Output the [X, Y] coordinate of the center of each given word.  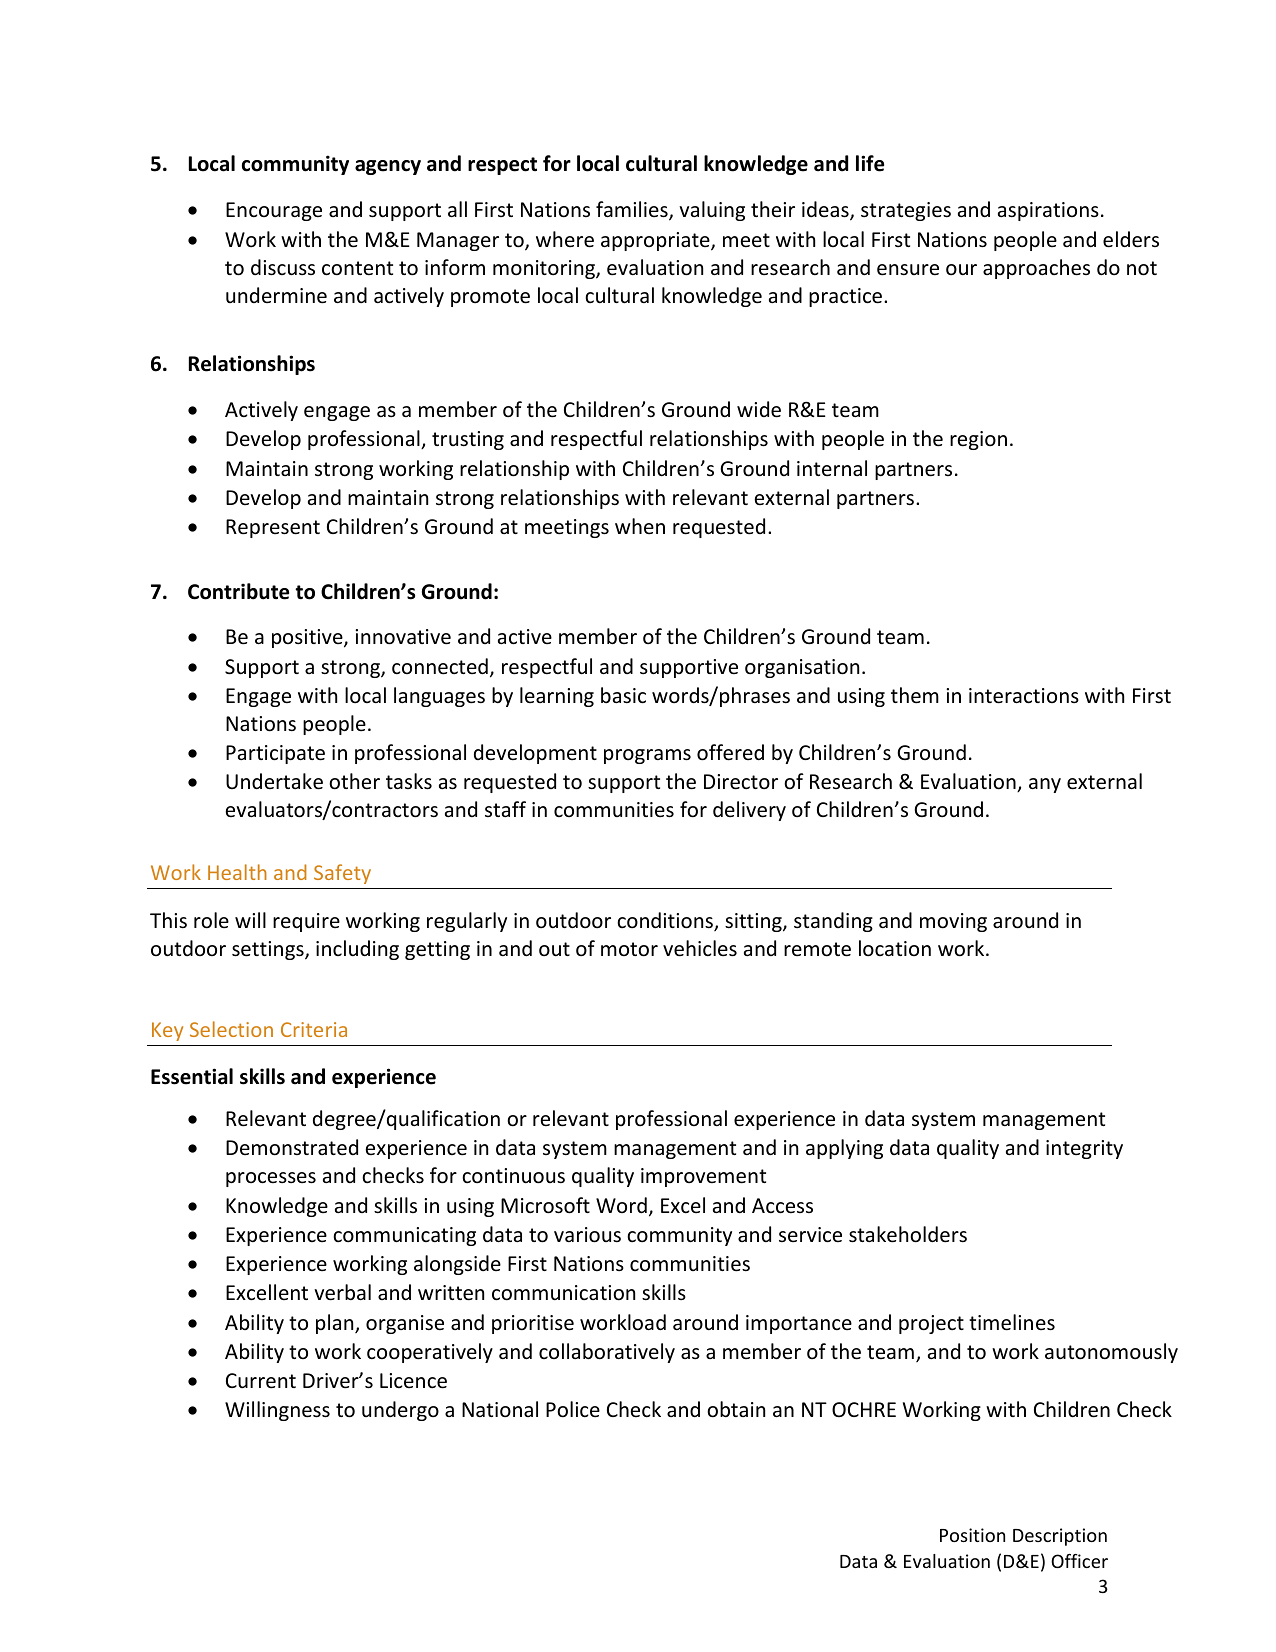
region [978, 440]
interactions [1024, 696]
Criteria [314, 1029]
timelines [1012, 1322]
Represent [273, 528]
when [640, 526]
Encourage [274, 211]
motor [629, 949]
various [587, 1235]
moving [953, 922]
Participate [275, 754]
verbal [342, 1292]
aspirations [1048, 211]
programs [647, 756]
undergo [400, 1411]
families [633, 210]
